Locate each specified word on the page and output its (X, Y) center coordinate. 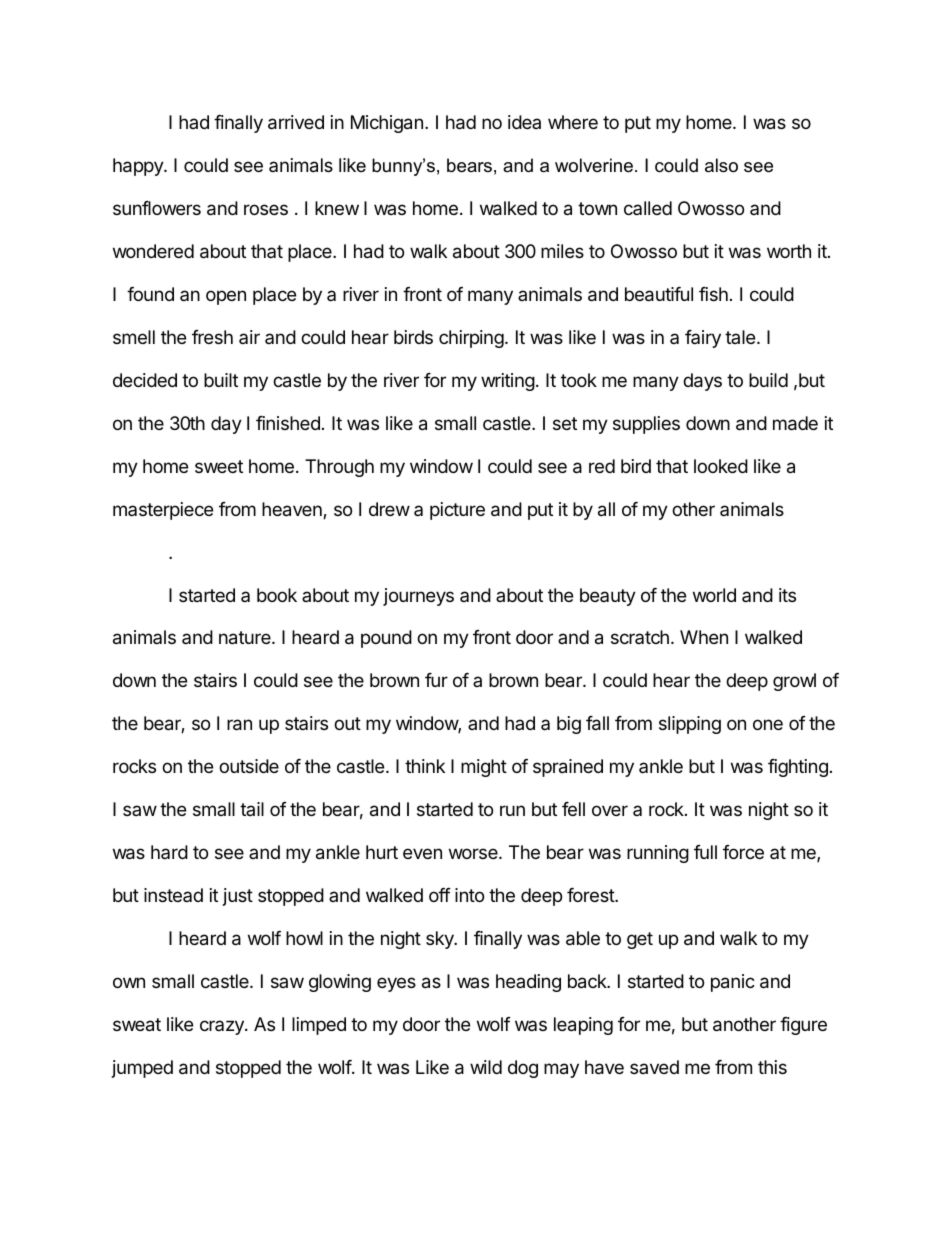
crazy (223, 1027)
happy (139, 167)
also (721, 165)
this (772, 1067)
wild (486, 1067)
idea (524, 122)
